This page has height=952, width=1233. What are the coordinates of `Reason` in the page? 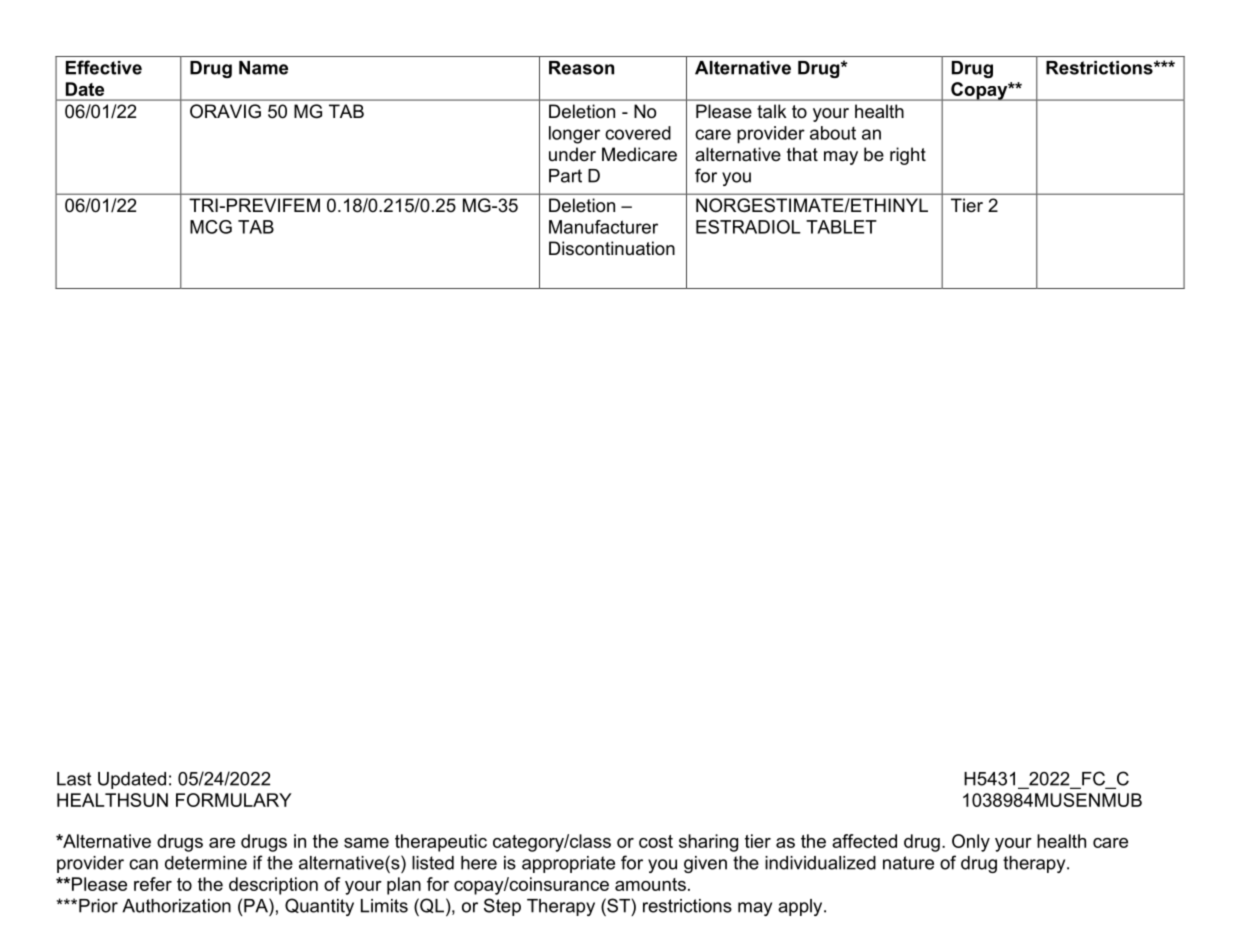 It's located at (581, 68).
